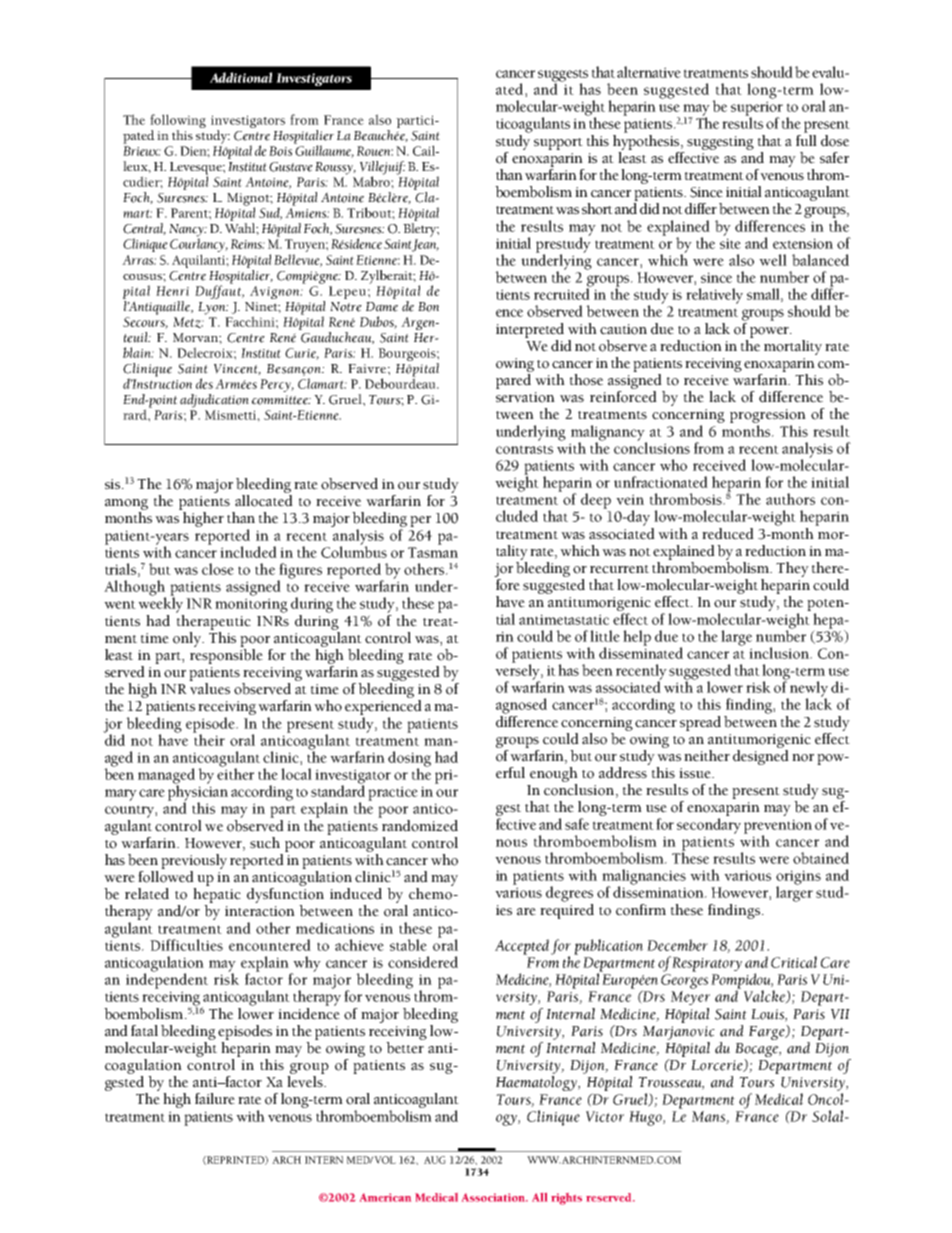 This screenshot has height=1233, width=952. Describe the element at coordinates (433, 552) in the screenshot. I see `Tasman` at that location.
